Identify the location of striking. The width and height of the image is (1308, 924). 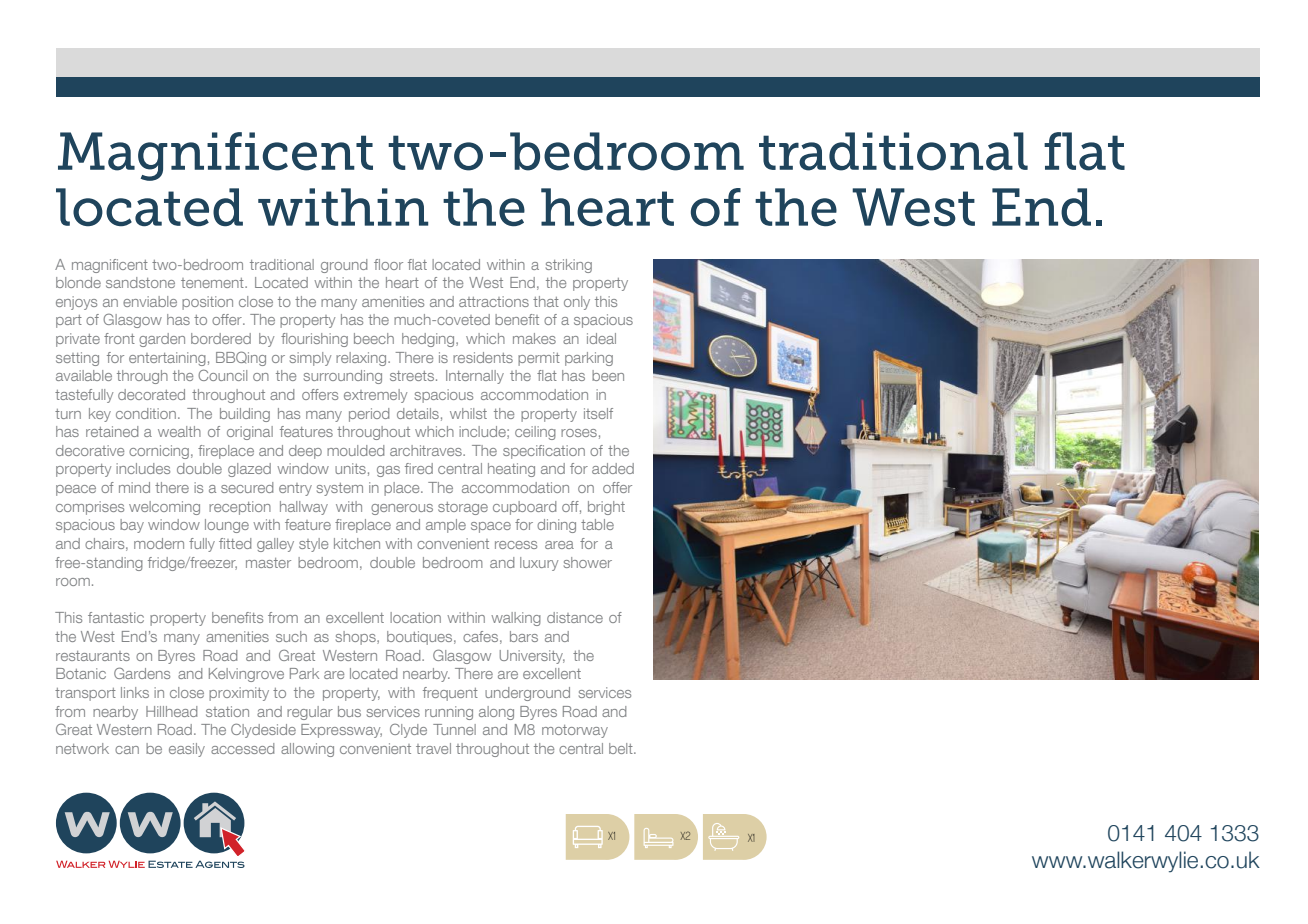
(569, 266).
